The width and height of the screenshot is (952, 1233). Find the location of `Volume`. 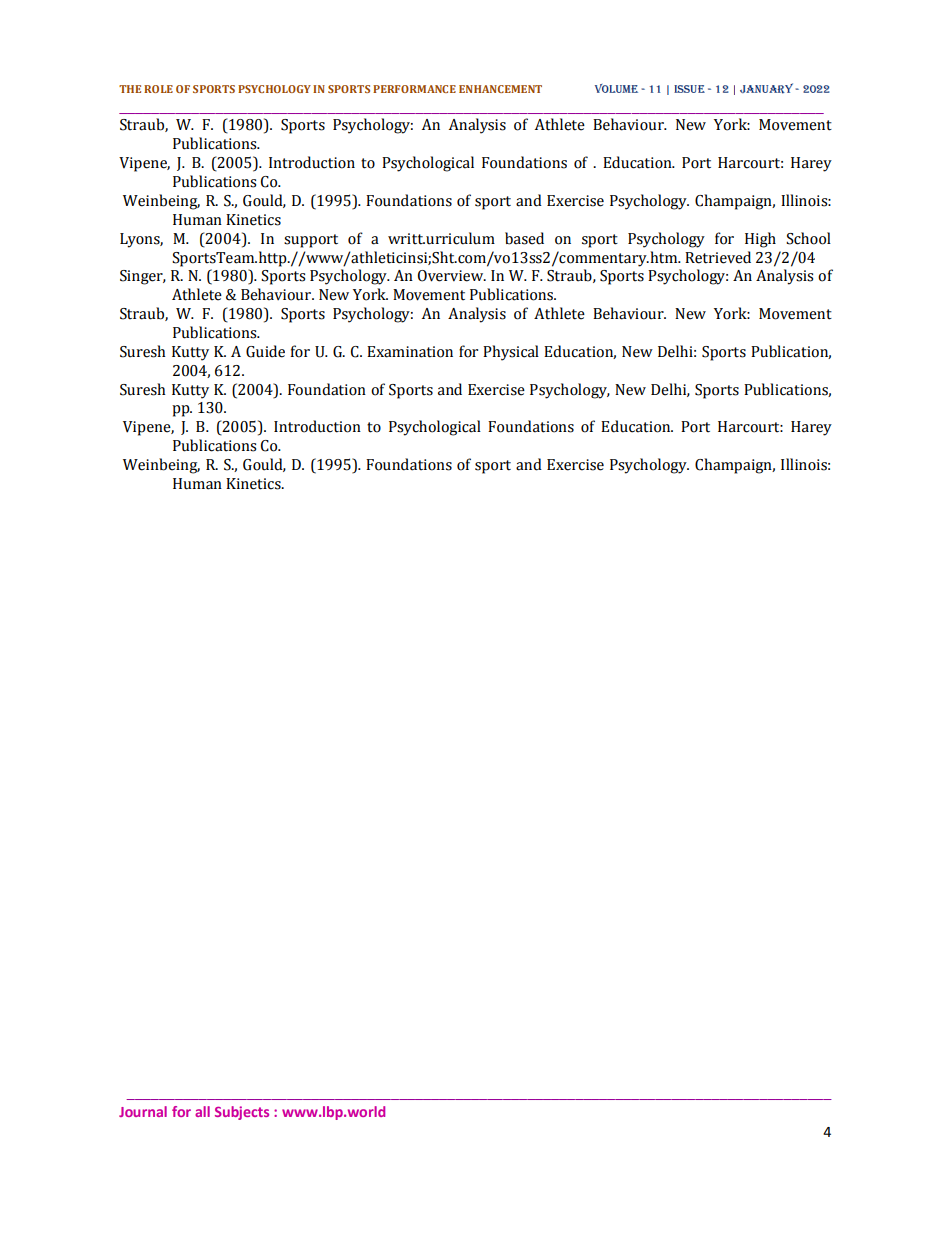

Volume is located at coordinates (616, 88).
